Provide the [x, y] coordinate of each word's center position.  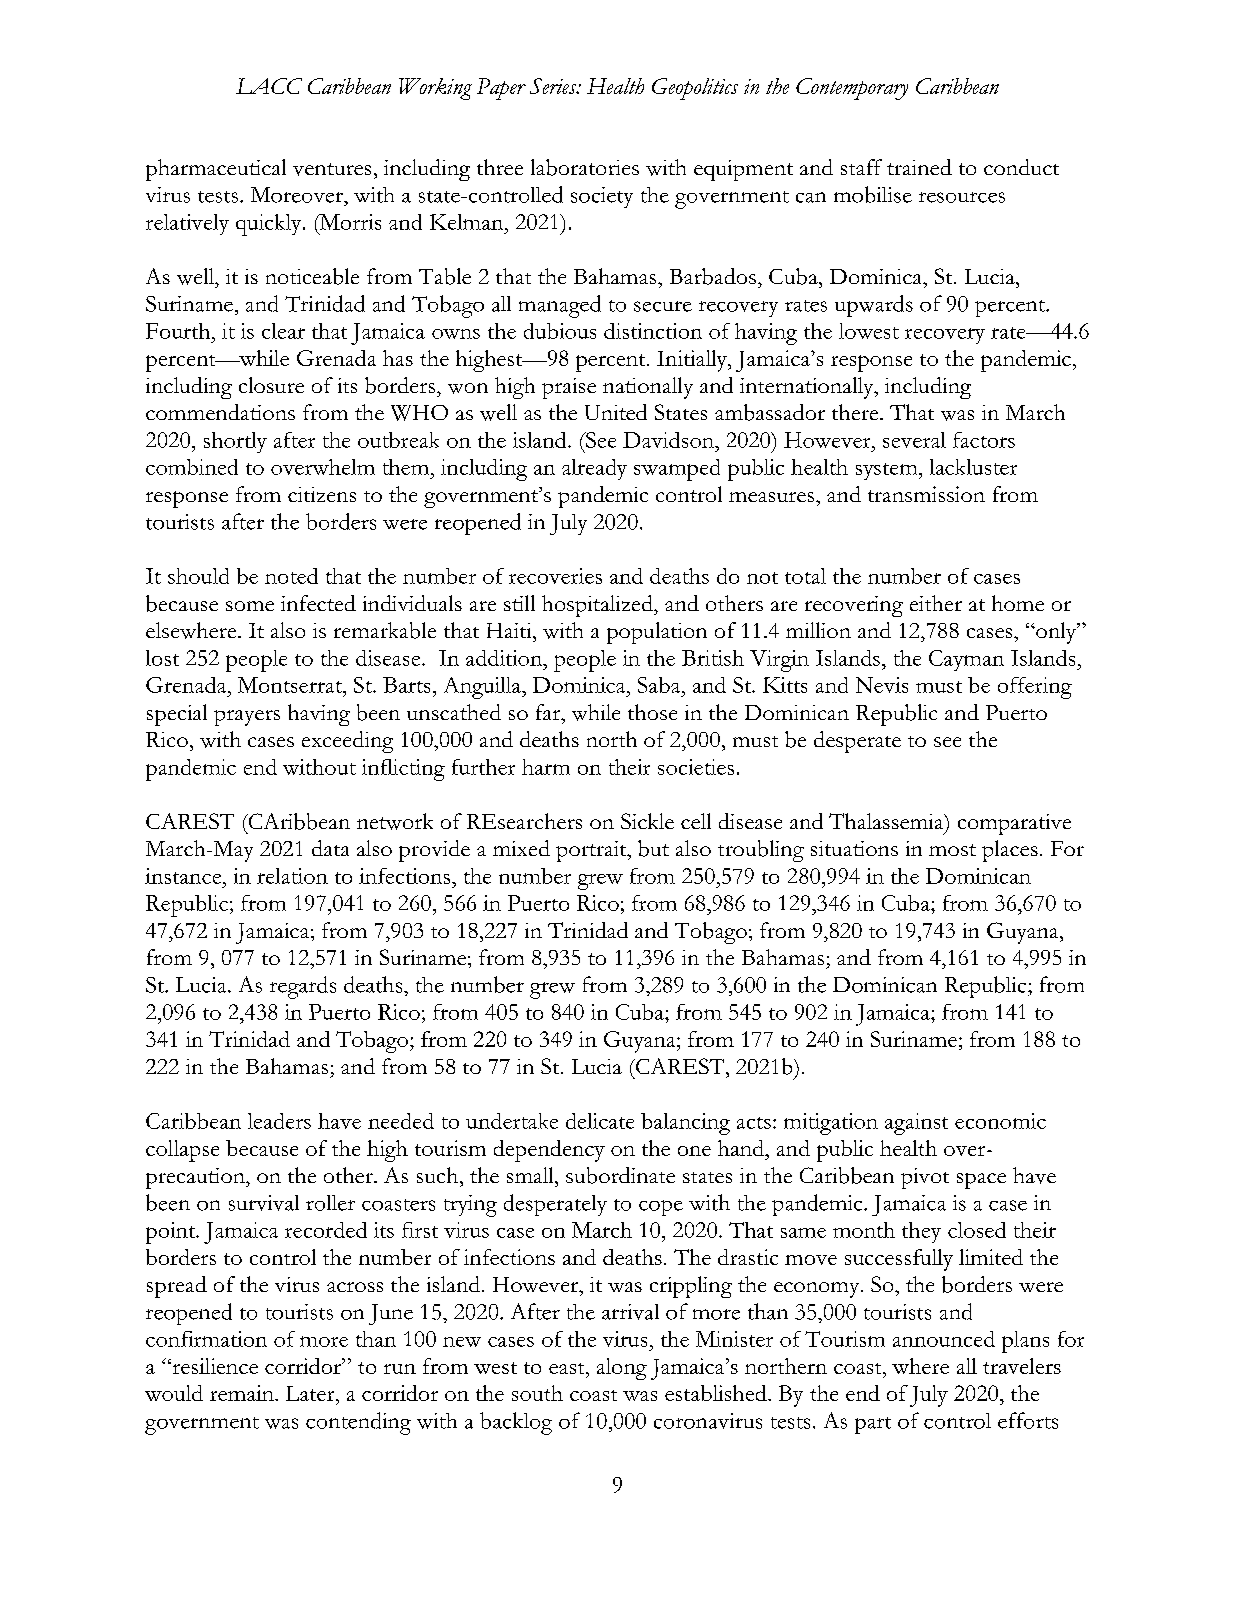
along [622, 1369]
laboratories [585, 167]
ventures [332, 169]
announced [944, 1339]
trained [919, 167]
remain [243, 1393]
